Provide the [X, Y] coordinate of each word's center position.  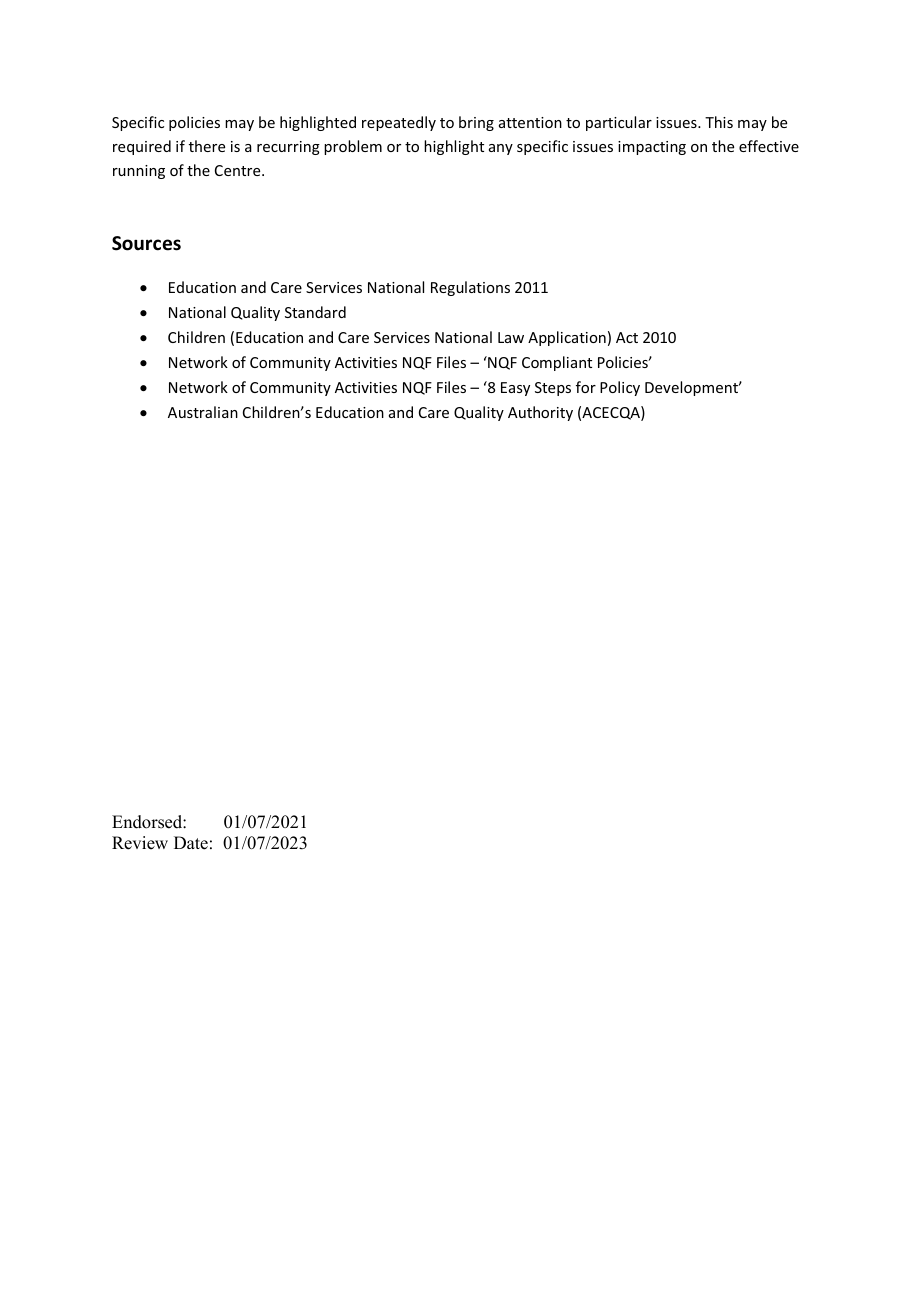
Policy [620, 388]
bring [476, 123]
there [207, 146]
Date [191, 843]
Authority [540, 413]
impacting [652, 148]
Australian [203, 412]
